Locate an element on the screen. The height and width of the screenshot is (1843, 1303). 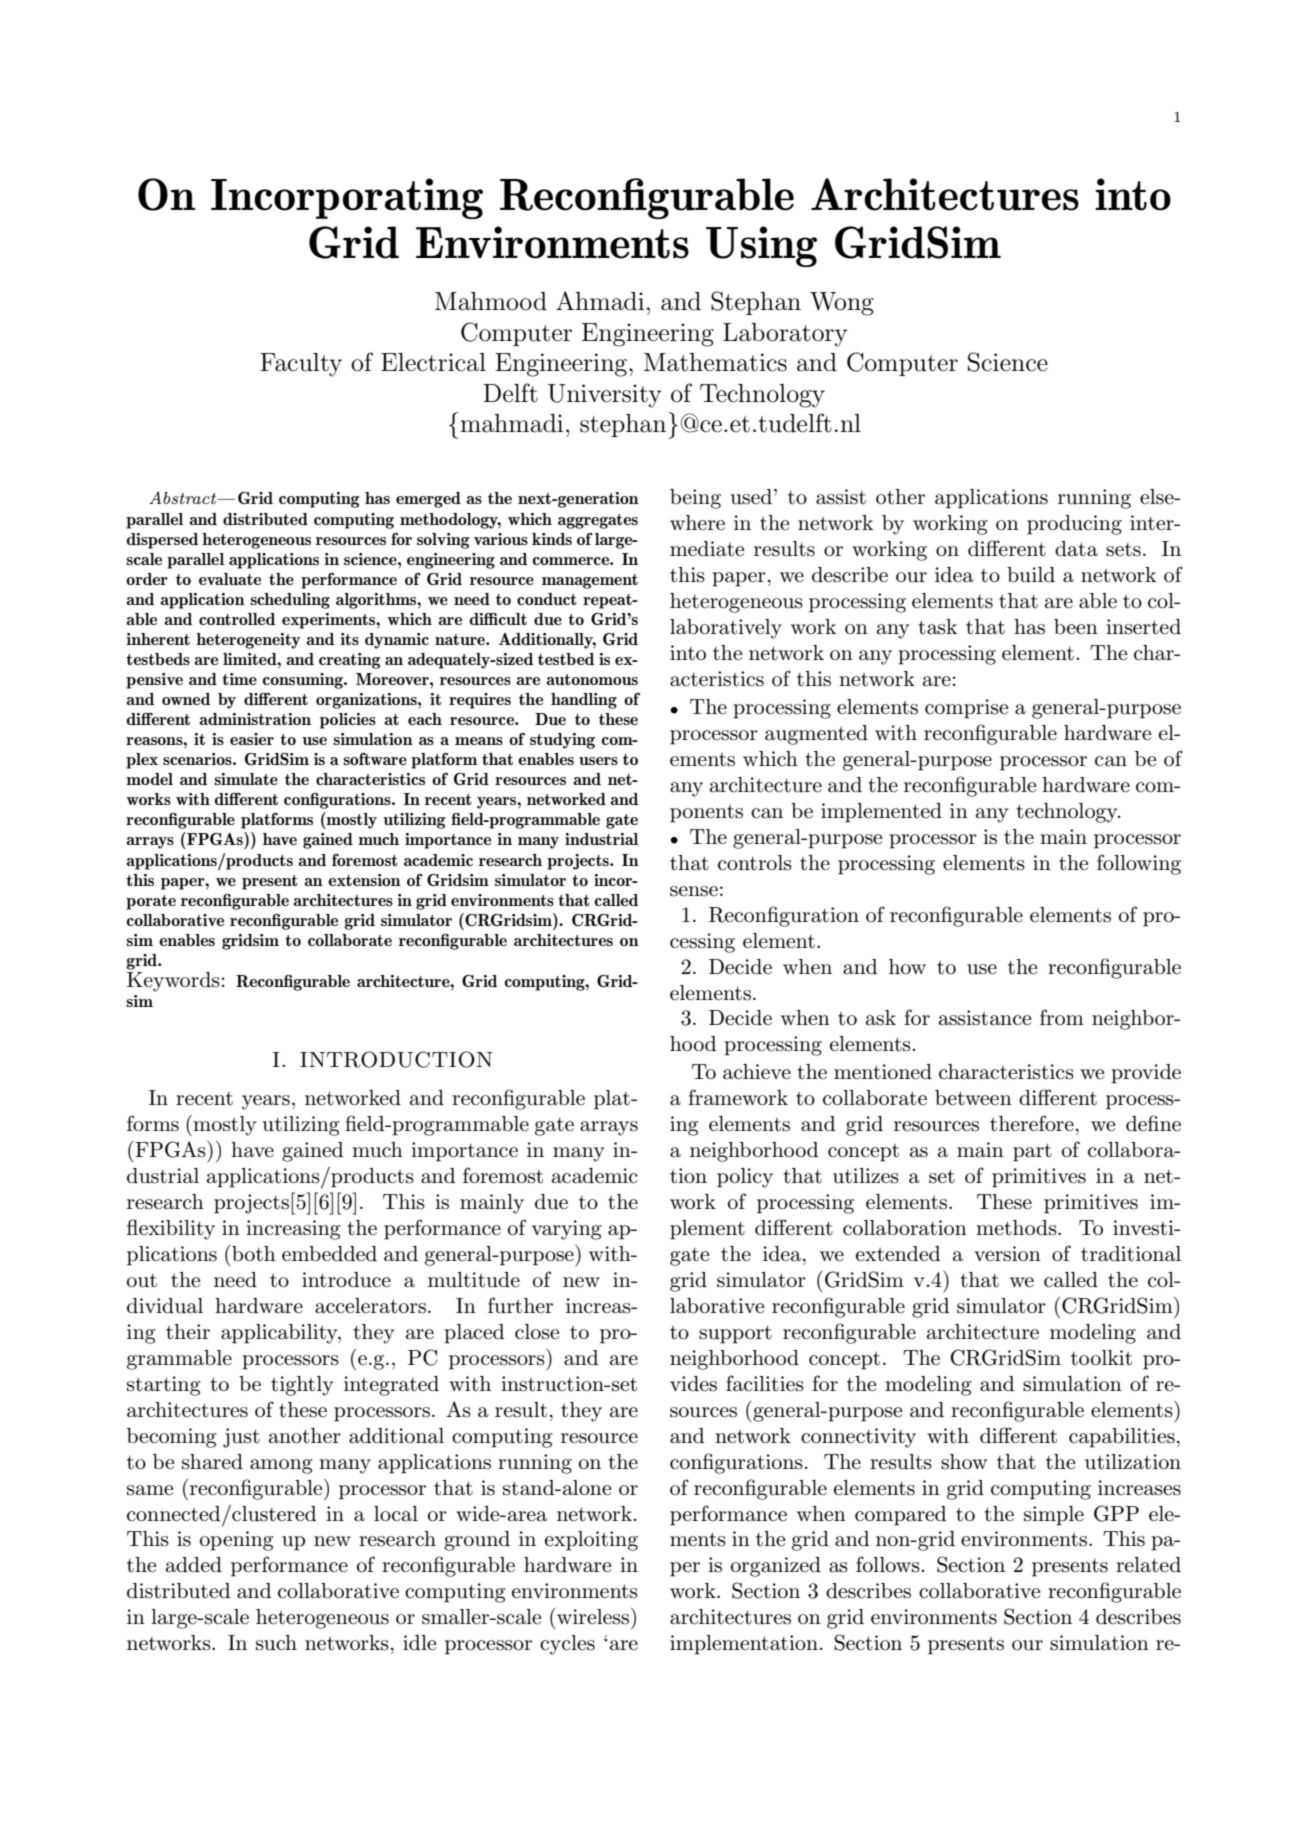
Wong is located at coordinates (842, 304).
